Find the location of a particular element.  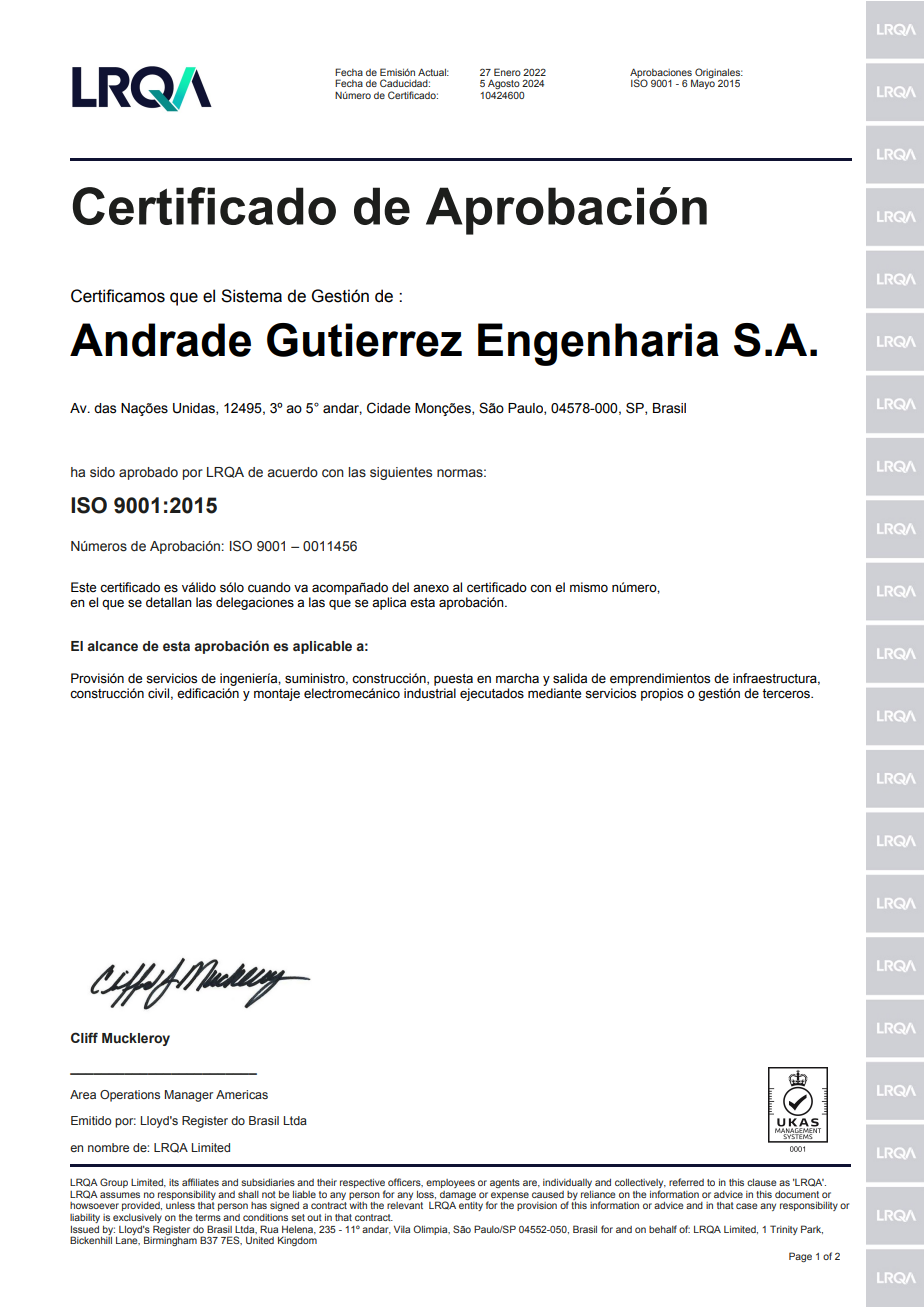

Gutierrez is located at coordinates (364, 340).
